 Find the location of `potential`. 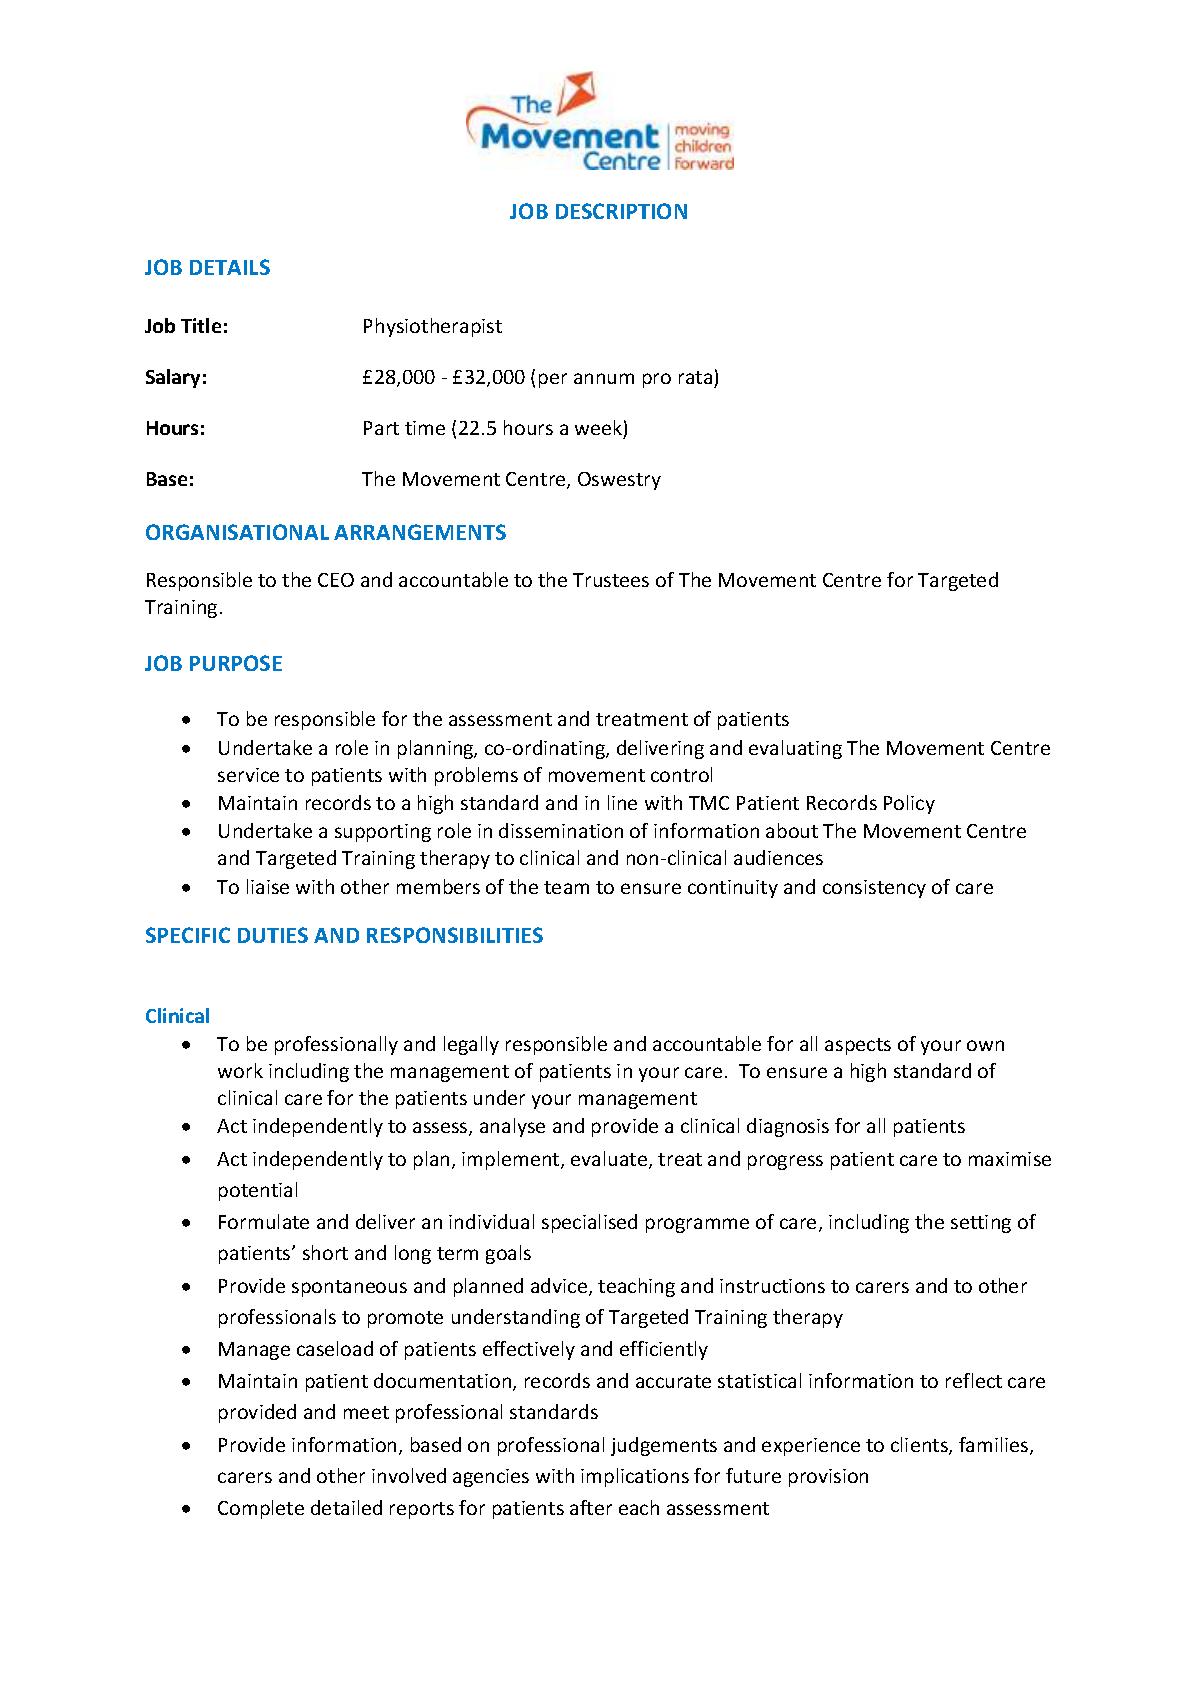

potential is located at coordinates (258, 1191).
